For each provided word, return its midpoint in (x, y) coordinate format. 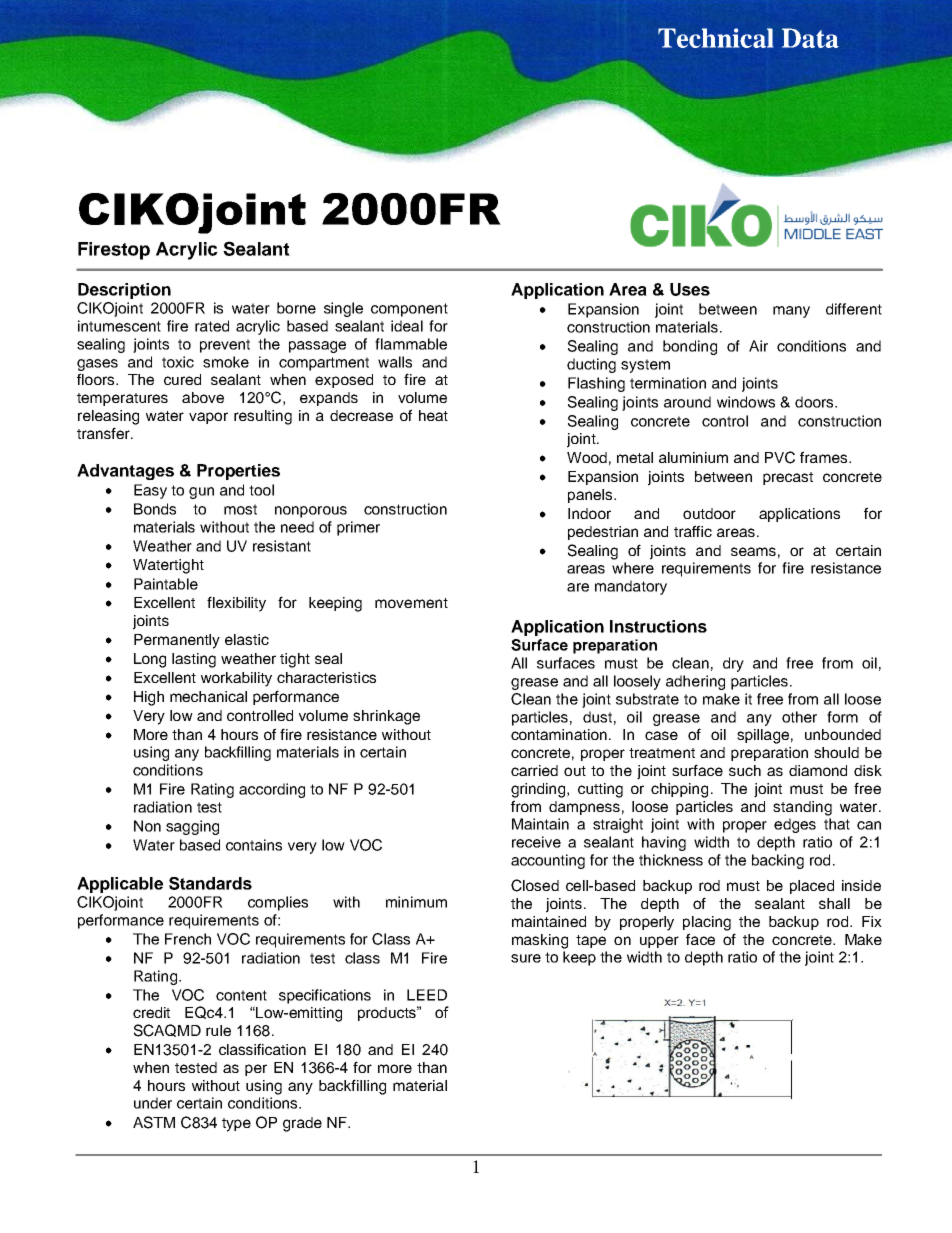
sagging (192, 827)
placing (707, 923)
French (188, 939)
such (745, 770)
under (153, 1103)
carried (534, 770)
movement (411, 603)
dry (733, 664)
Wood (587, 457)
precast (788, 478)
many (791, 312)
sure (526, 958)
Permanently (177, 641)
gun (201, 493)
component (409, 310)
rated (212, 326)
